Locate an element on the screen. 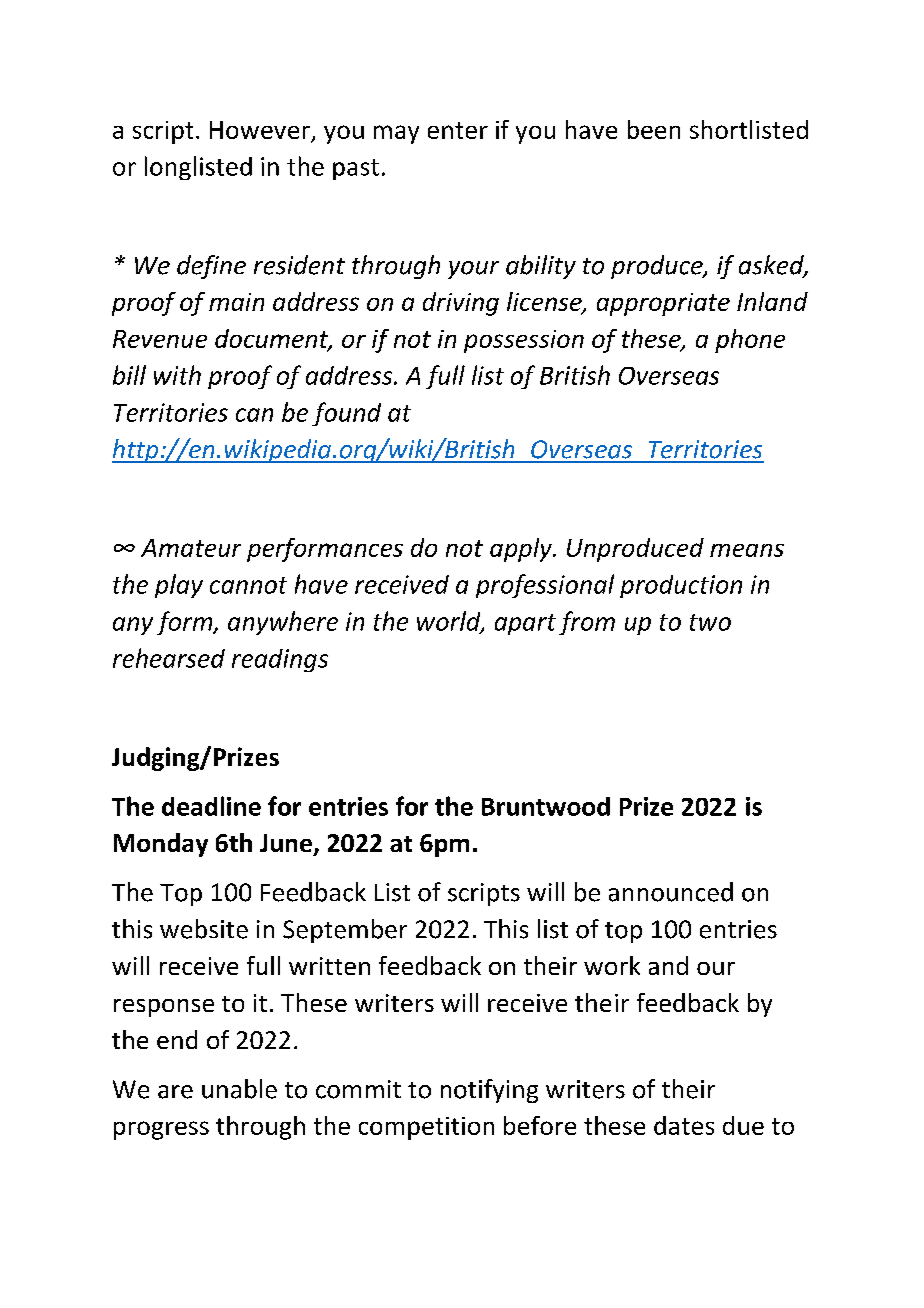  notifying is located at coordinates (489, 1091).
